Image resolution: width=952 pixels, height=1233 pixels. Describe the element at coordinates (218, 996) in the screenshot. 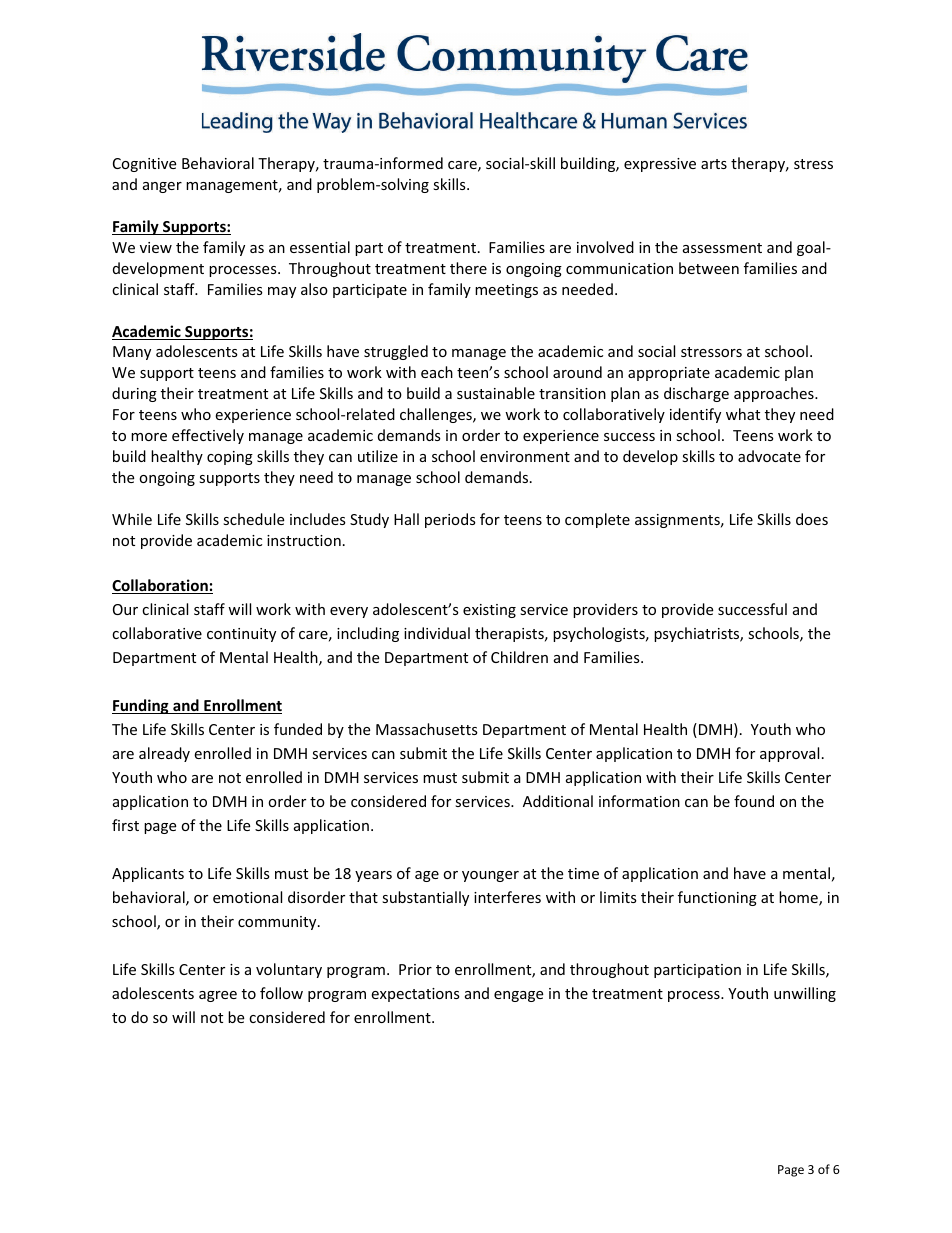

I see `agree` at that location.
